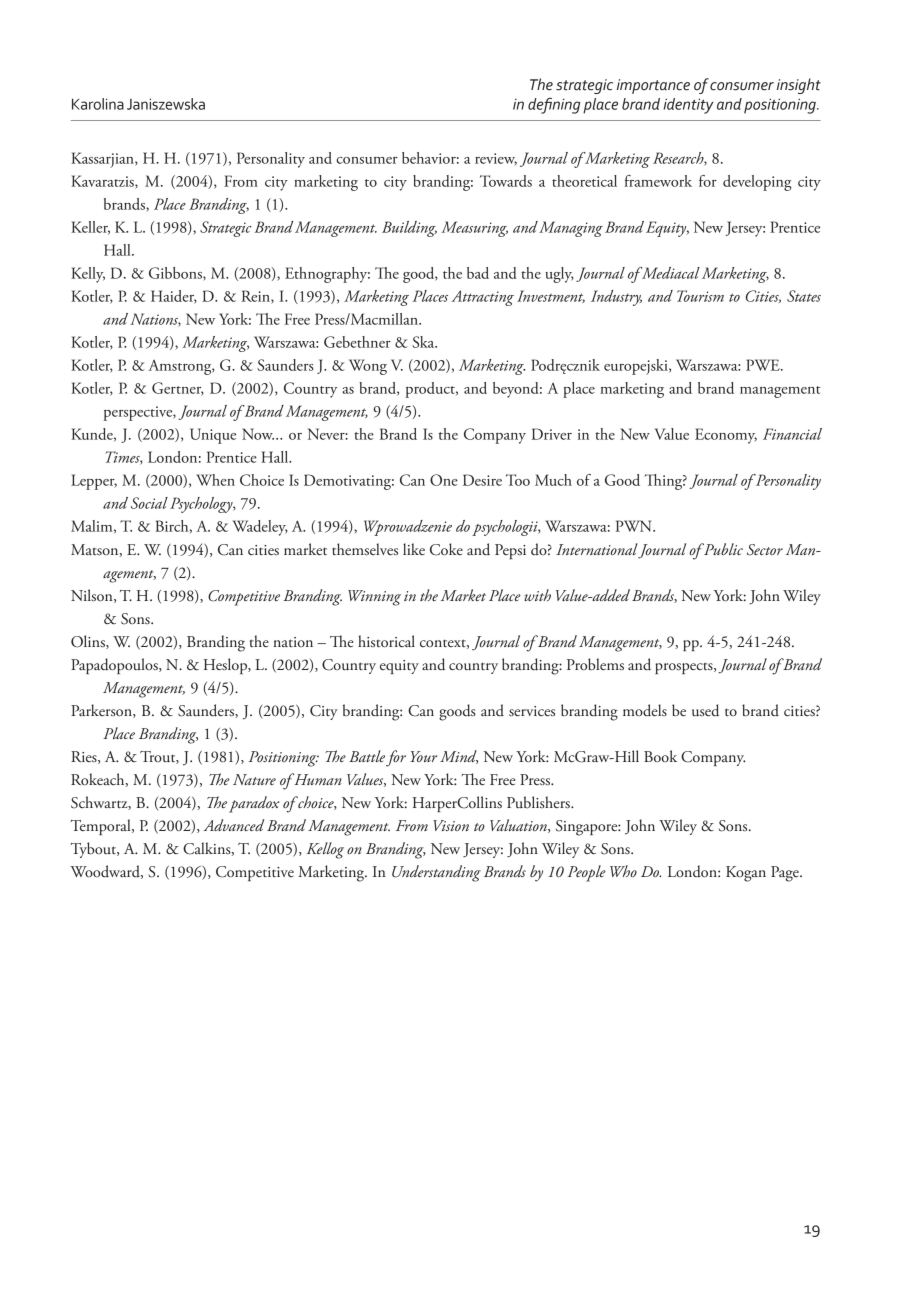 This screenshot has height=1304, width=924. Describe the element at coordinates (98, 104) in the screenshot. I see `Karolina` at that location.
